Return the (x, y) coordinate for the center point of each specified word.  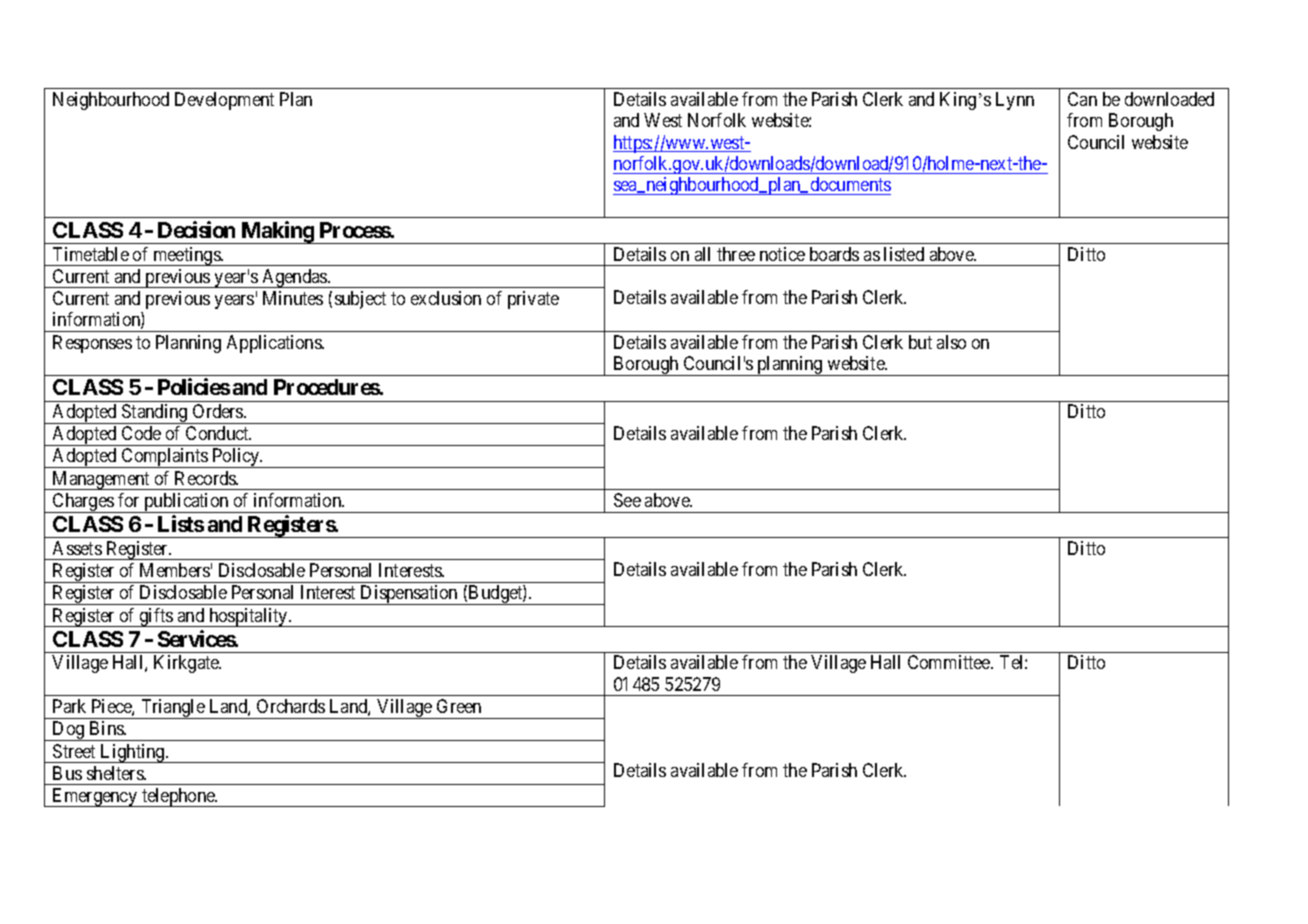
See (627, 500)
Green (459, 706)
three (736, 254)
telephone (178, 797)
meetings (186, 256)
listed (904, 254)
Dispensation (409, 595)
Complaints (164, 458)
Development (224, 101)
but (920, 342)
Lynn (1015, 101)
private (533, 300)
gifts (156, 617)
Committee (950, 662)
